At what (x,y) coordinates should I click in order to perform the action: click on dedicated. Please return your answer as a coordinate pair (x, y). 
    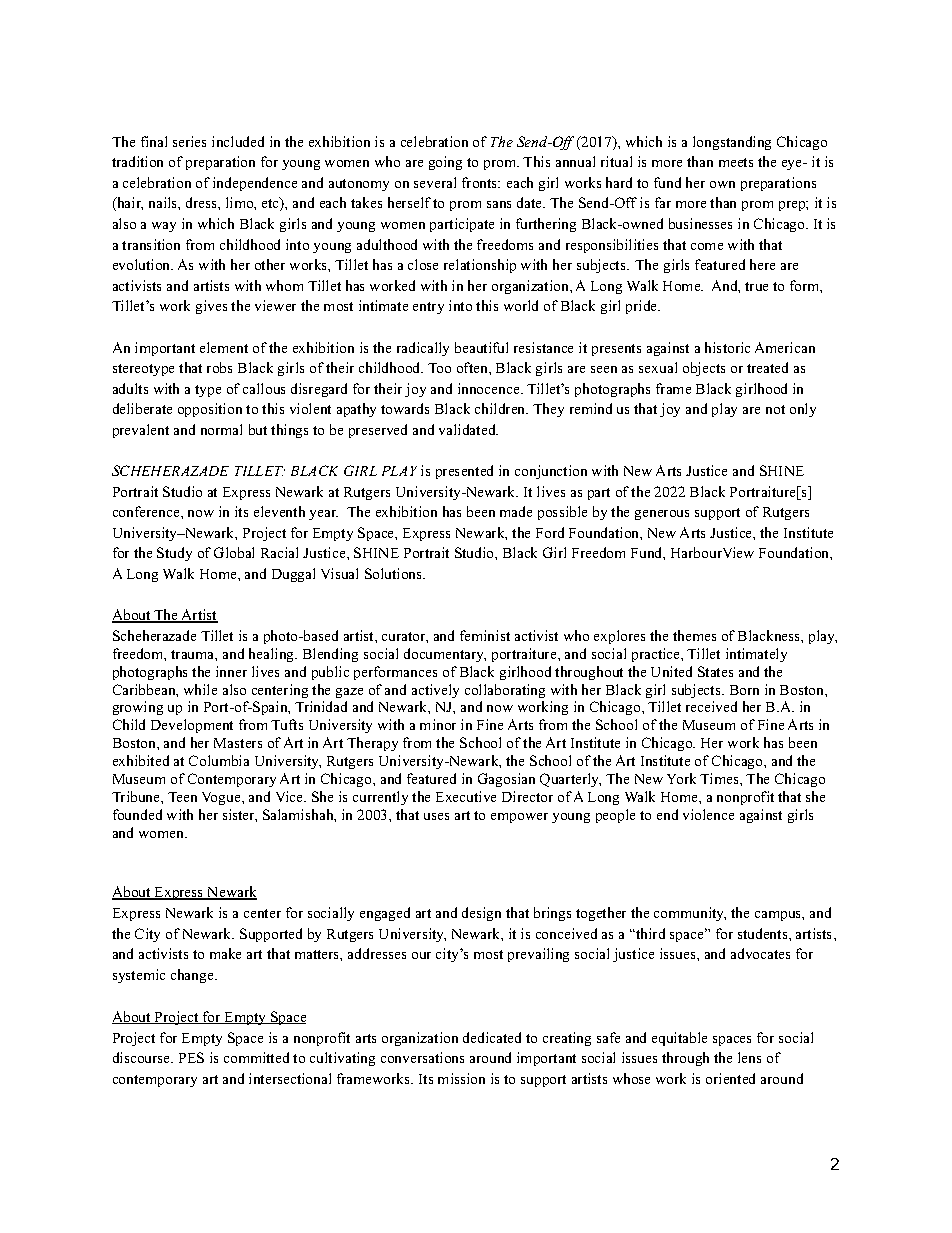
    Looking at the image, I should click on (492, 1037).
